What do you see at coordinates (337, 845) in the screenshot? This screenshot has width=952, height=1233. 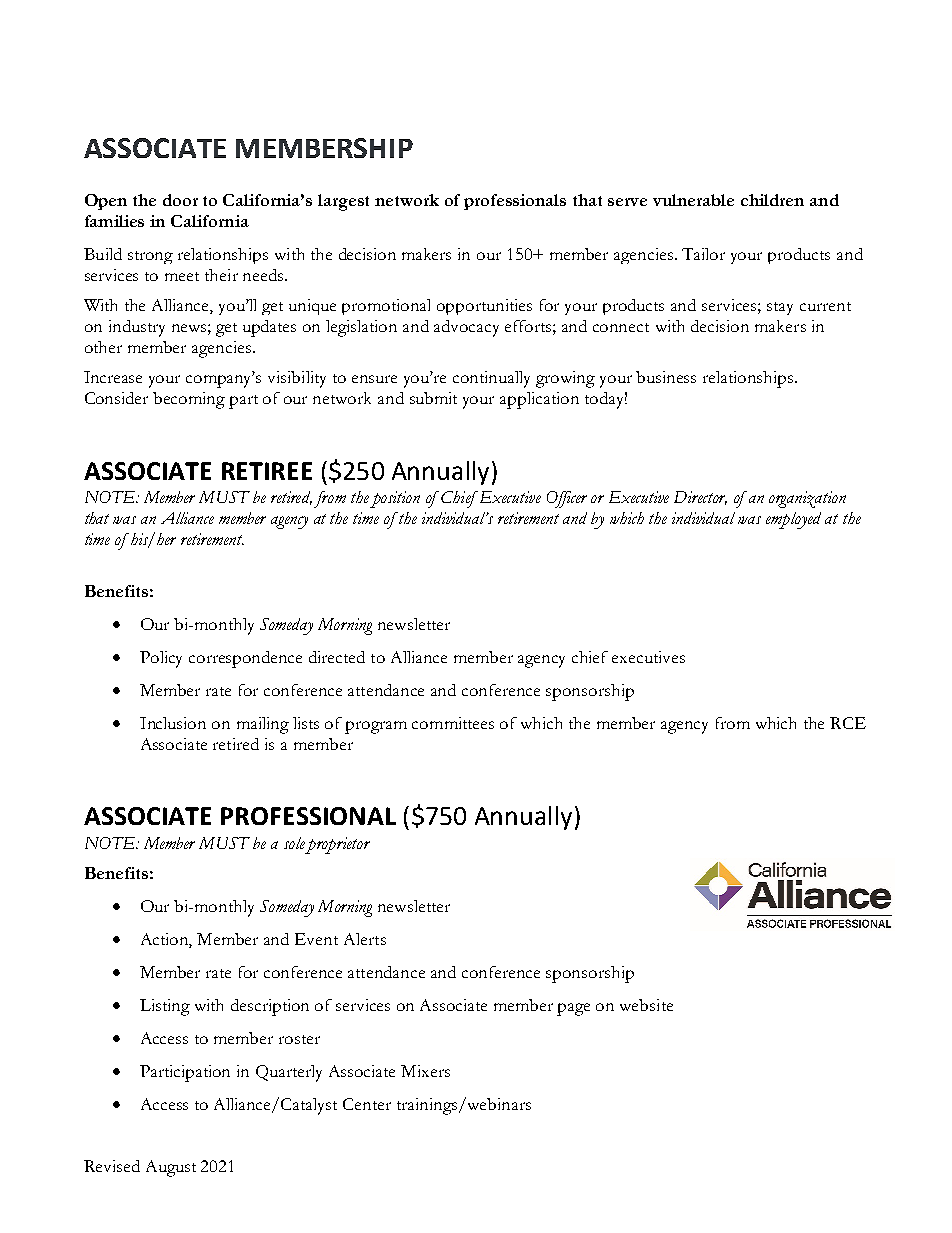 I see `proprietor` at bounding box center [337, 845].
